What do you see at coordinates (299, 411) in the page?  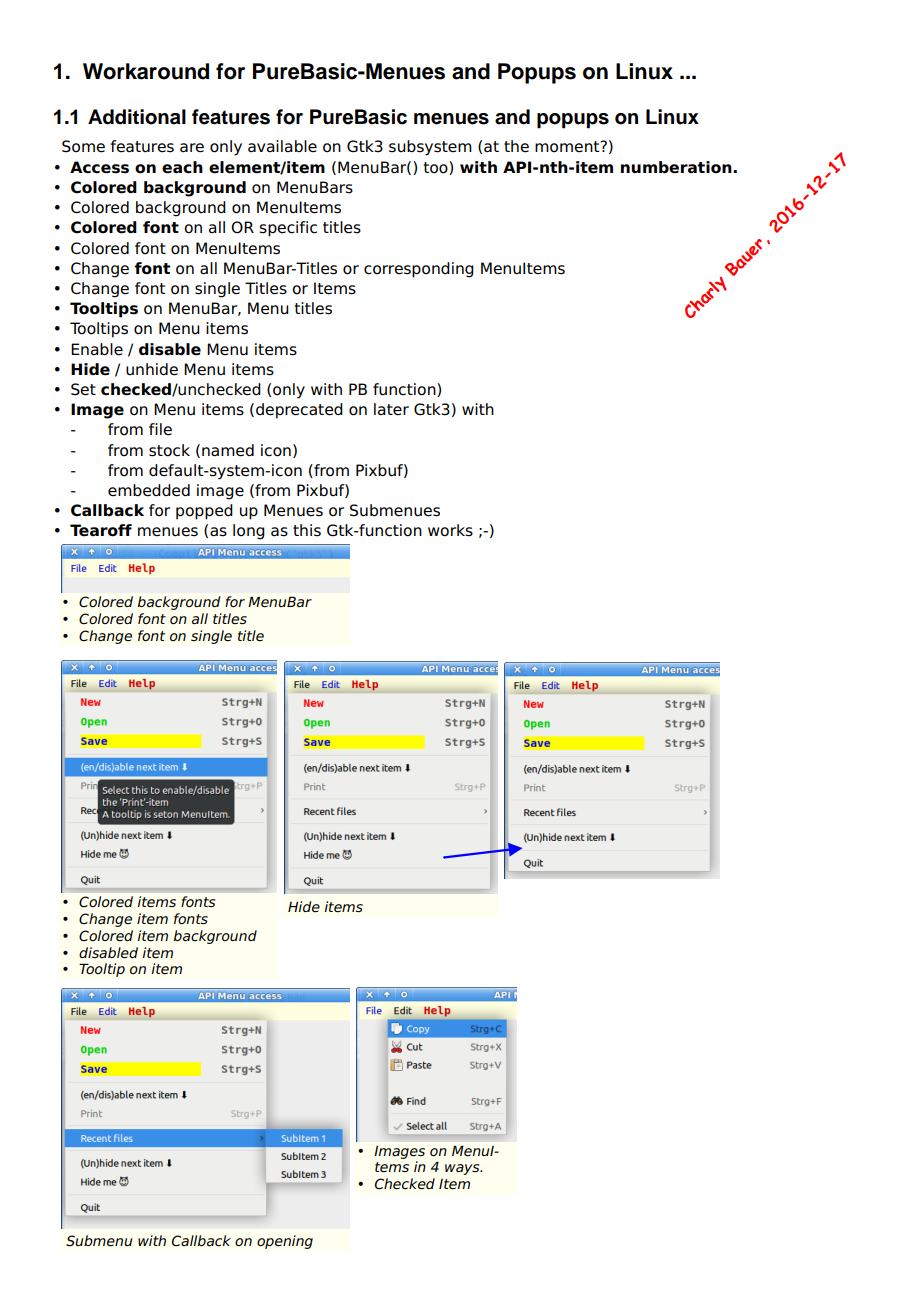 I see `deprecated` at bounding box center [299, 411].
